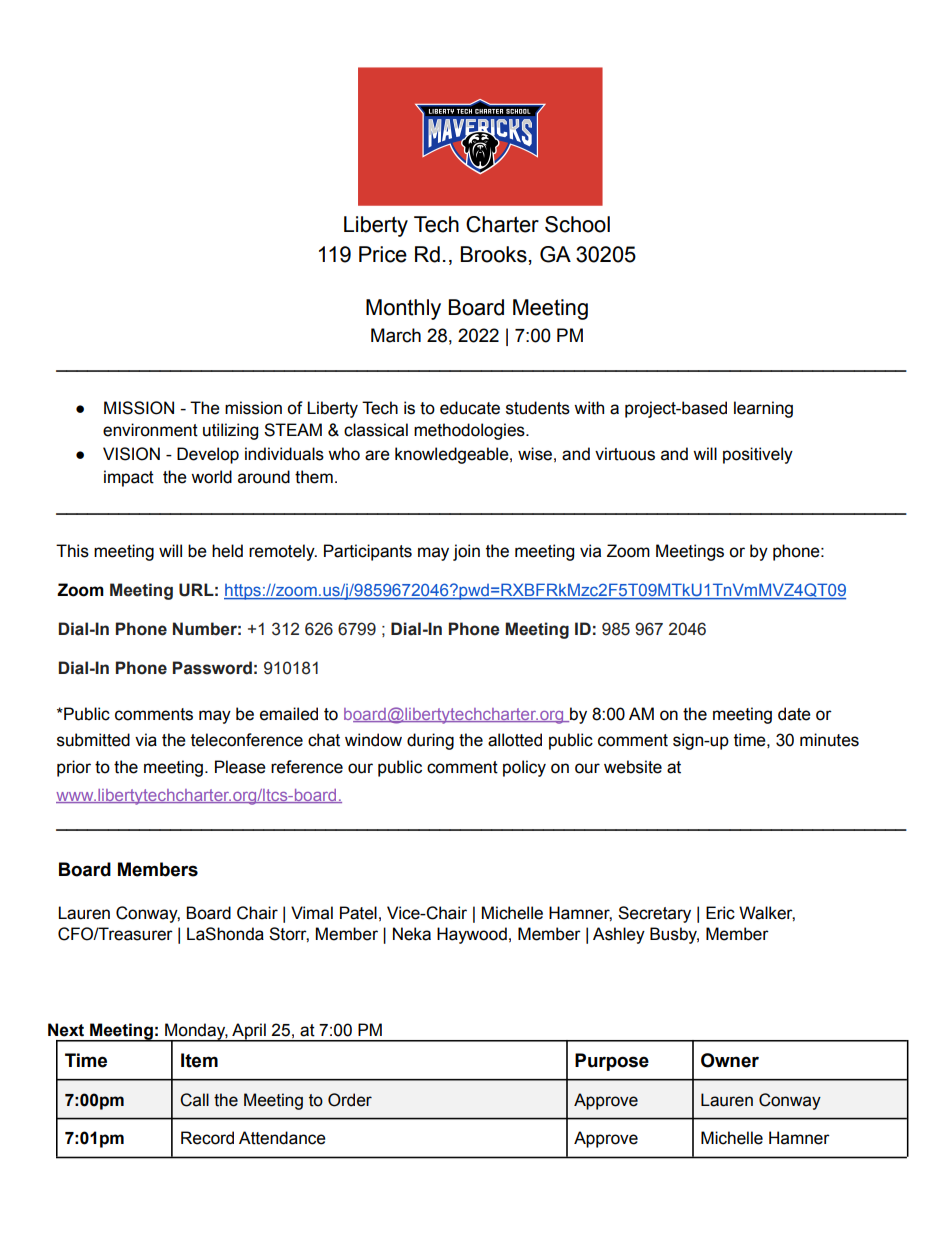  What do you see at coordinates (194, 1100) in the document?
I see `Call` at bounding box center [194, 1100].
